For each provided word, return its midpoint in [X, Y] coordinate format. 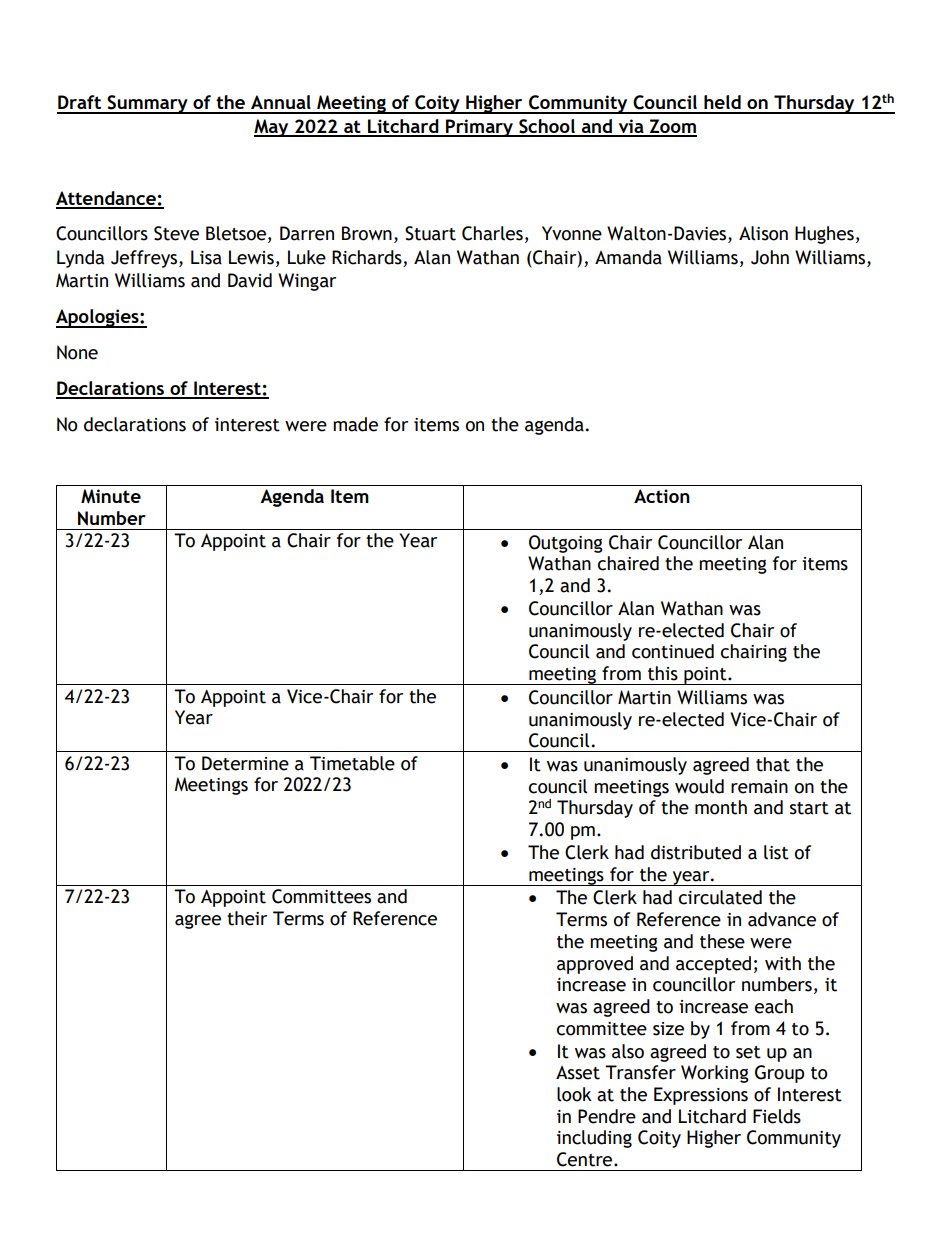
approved [595, 965]
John [770, 257]
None [77, 352]
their [247, 918]
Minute [111, 496]
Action [662, 496]
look [574, 1094]
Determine [245, 763]
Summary [147, 104]
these [722, 941]
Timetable [352, 763]
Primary [480, 128]
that [773, 764]
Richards [367, 257]
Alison [763, 233]
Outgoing [566, 544]
